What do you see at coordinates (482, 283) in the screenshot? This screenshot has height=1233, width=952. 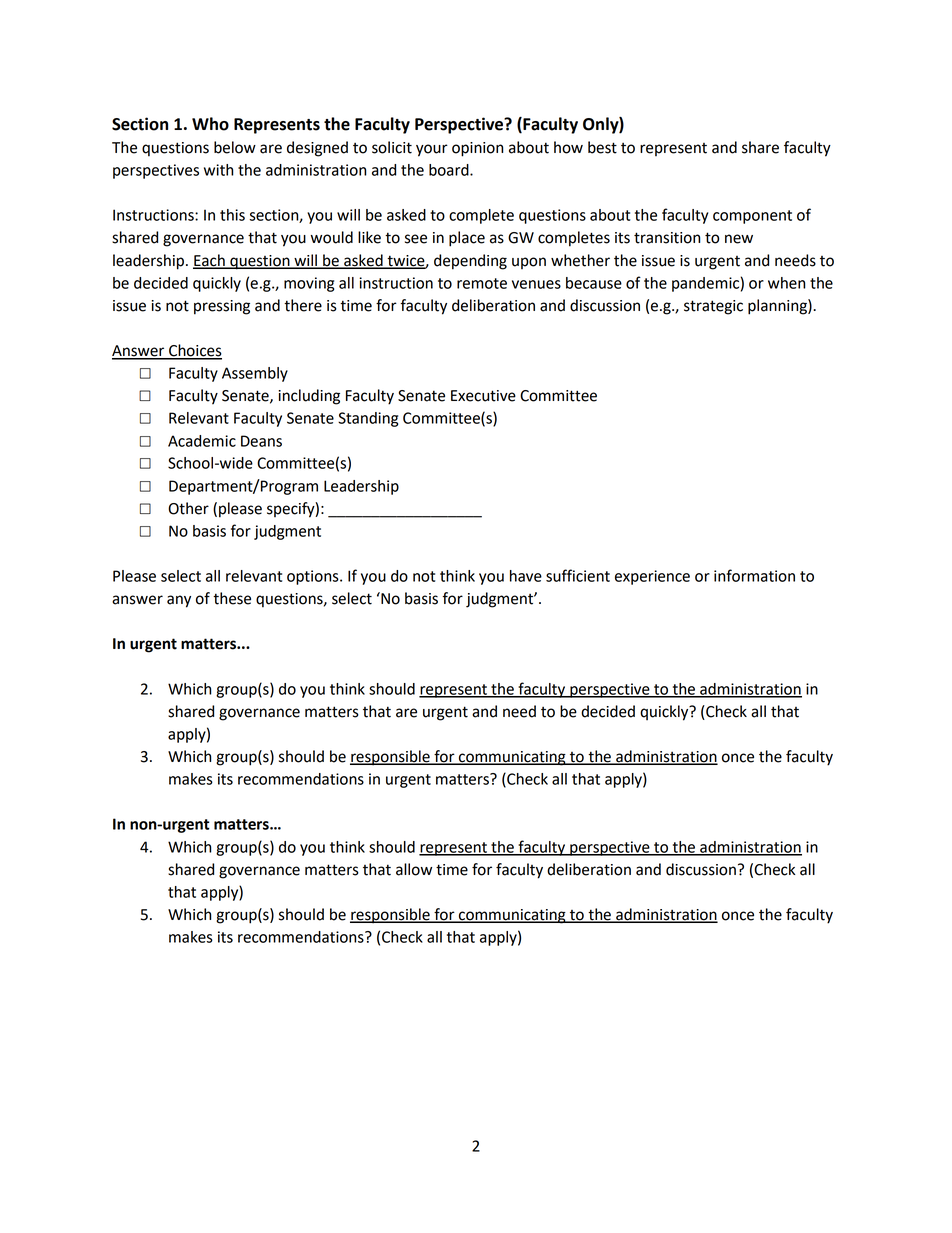 I see `remote` at bounding box center [482, 283].
